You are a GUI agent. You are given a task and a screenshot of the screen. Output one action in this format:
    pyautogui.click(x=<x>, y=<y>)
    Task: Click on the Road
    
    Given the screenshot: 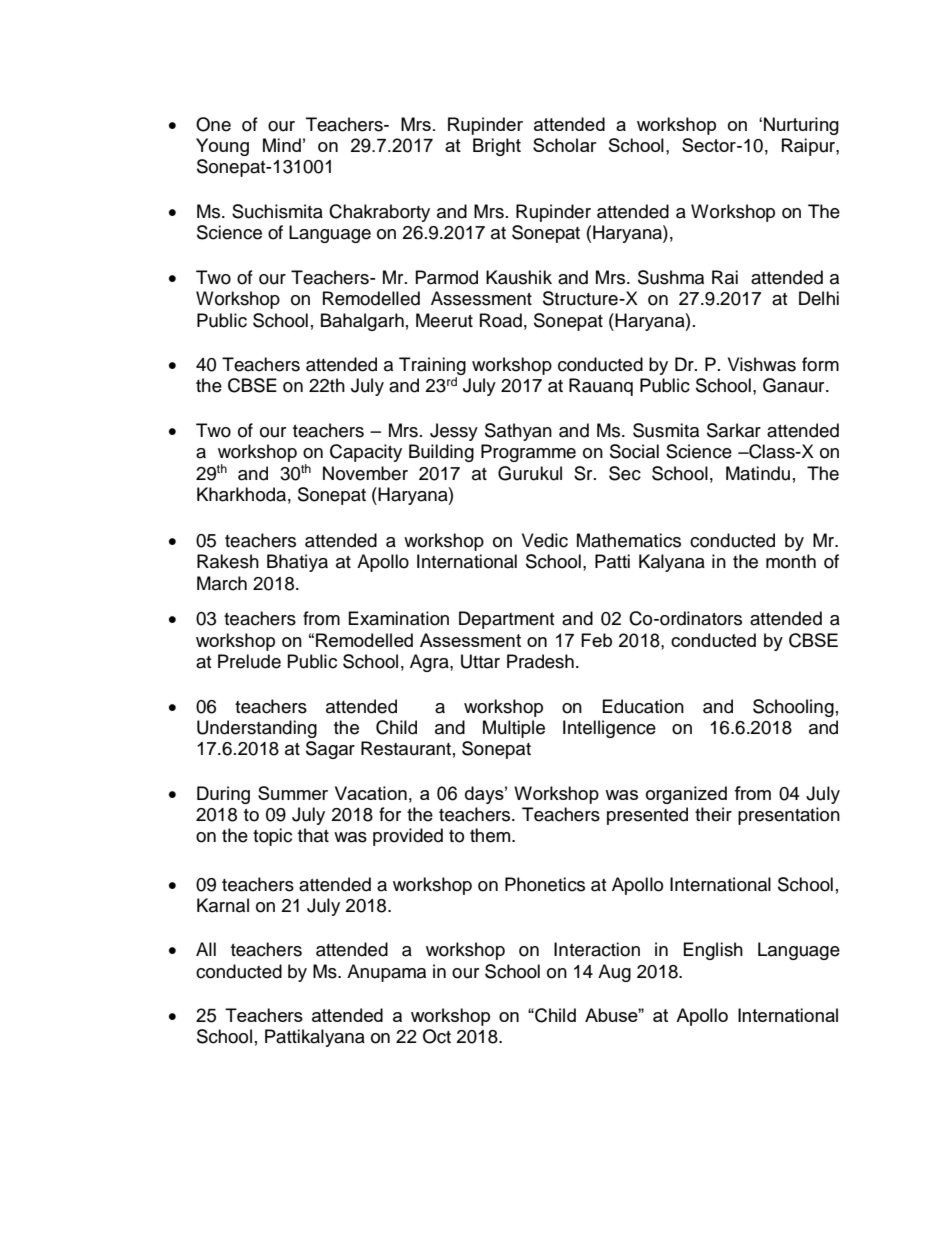 What is the action you would take?
    pyautogui.click(x=501, y=320)
